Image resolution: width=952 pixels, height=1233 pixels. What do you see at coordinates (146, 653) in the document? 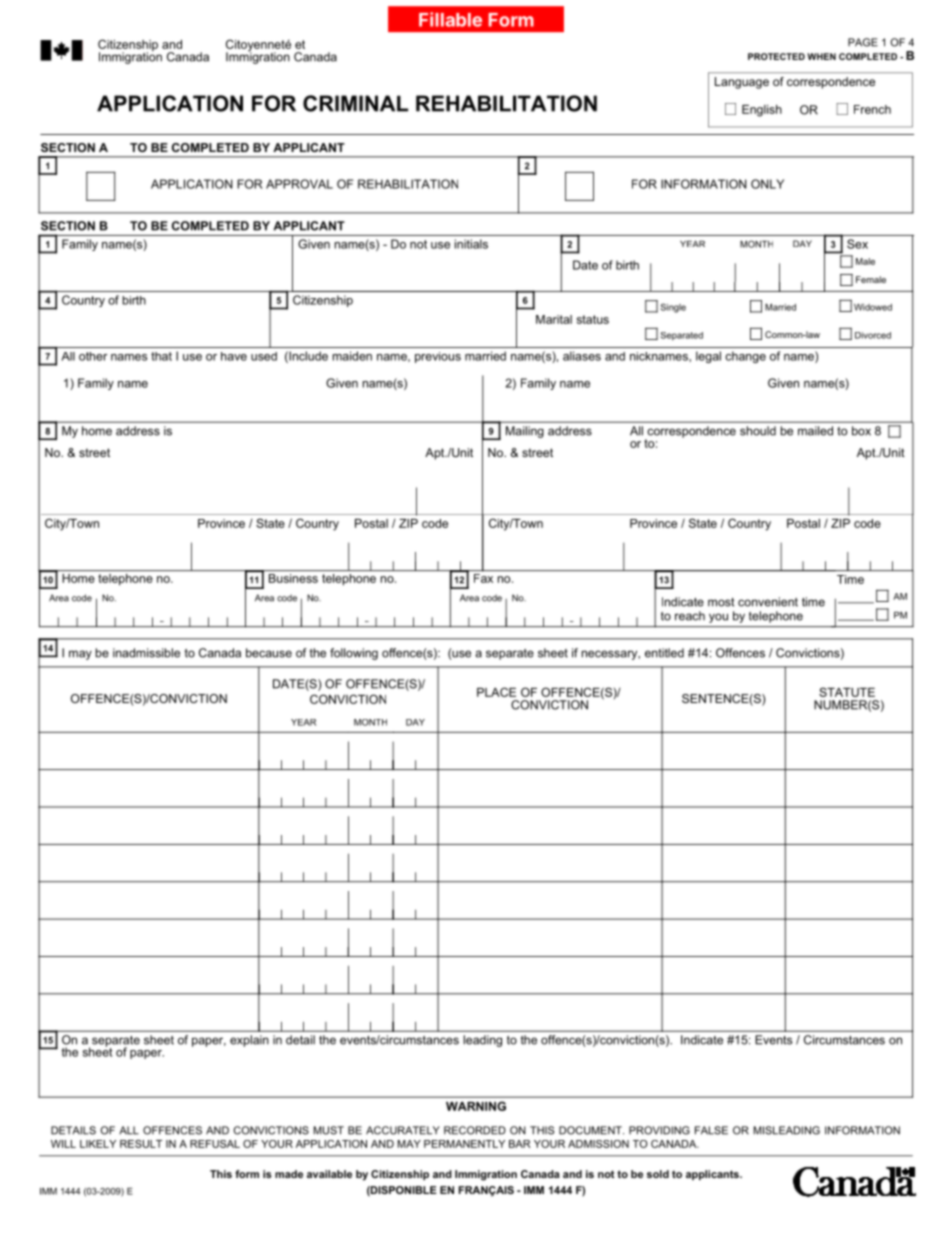
I see `inadmissible` at bounding box center [146, 653].
